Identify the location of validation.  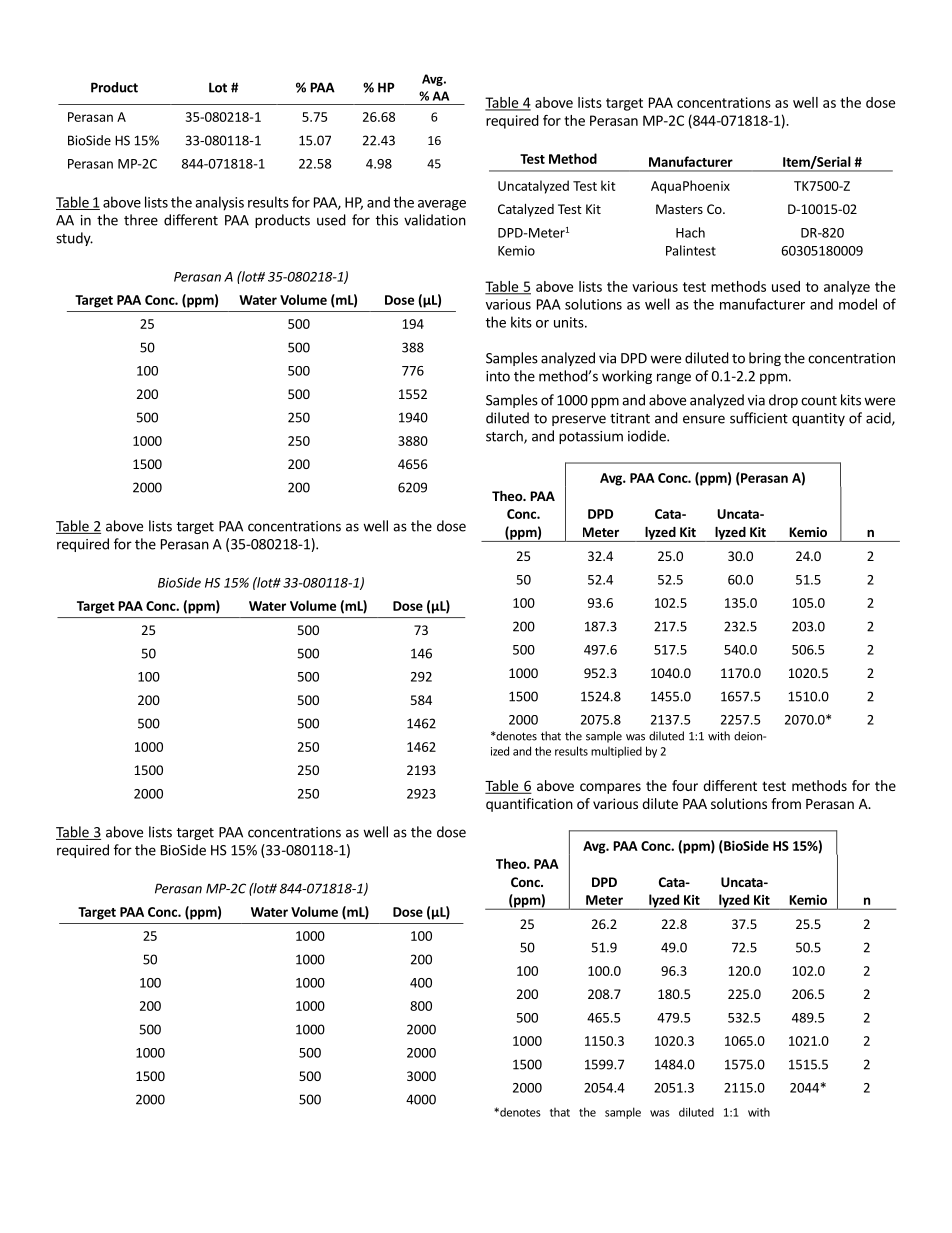
(435, 220).
